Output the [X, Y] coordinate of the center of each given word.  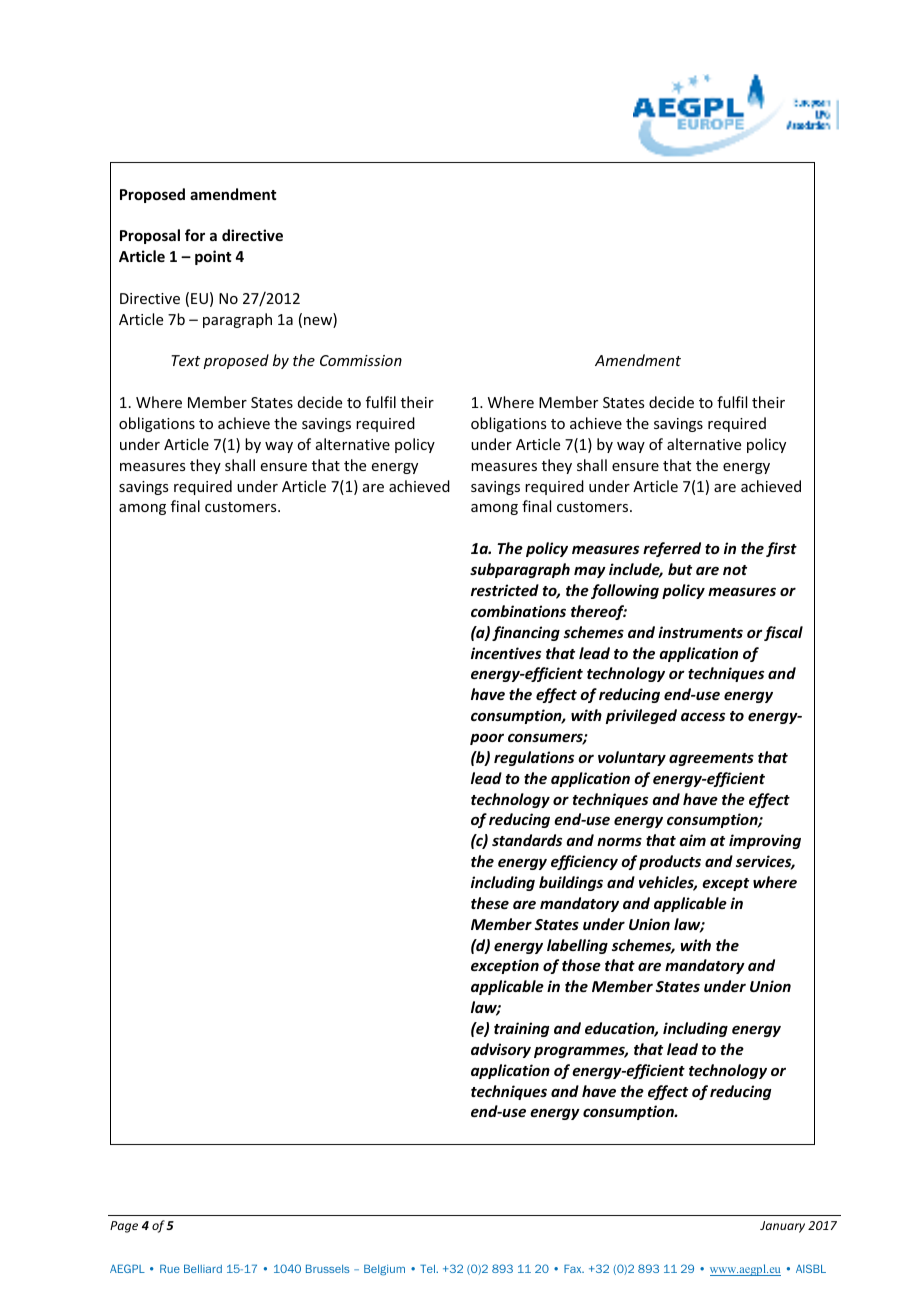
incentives [506, 653]
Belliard [203, 1268]
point [213, 257]
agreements [711, 759]
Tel [428, 1268]
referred [672, 549]
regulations [534, 758]
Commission [361, 360]
